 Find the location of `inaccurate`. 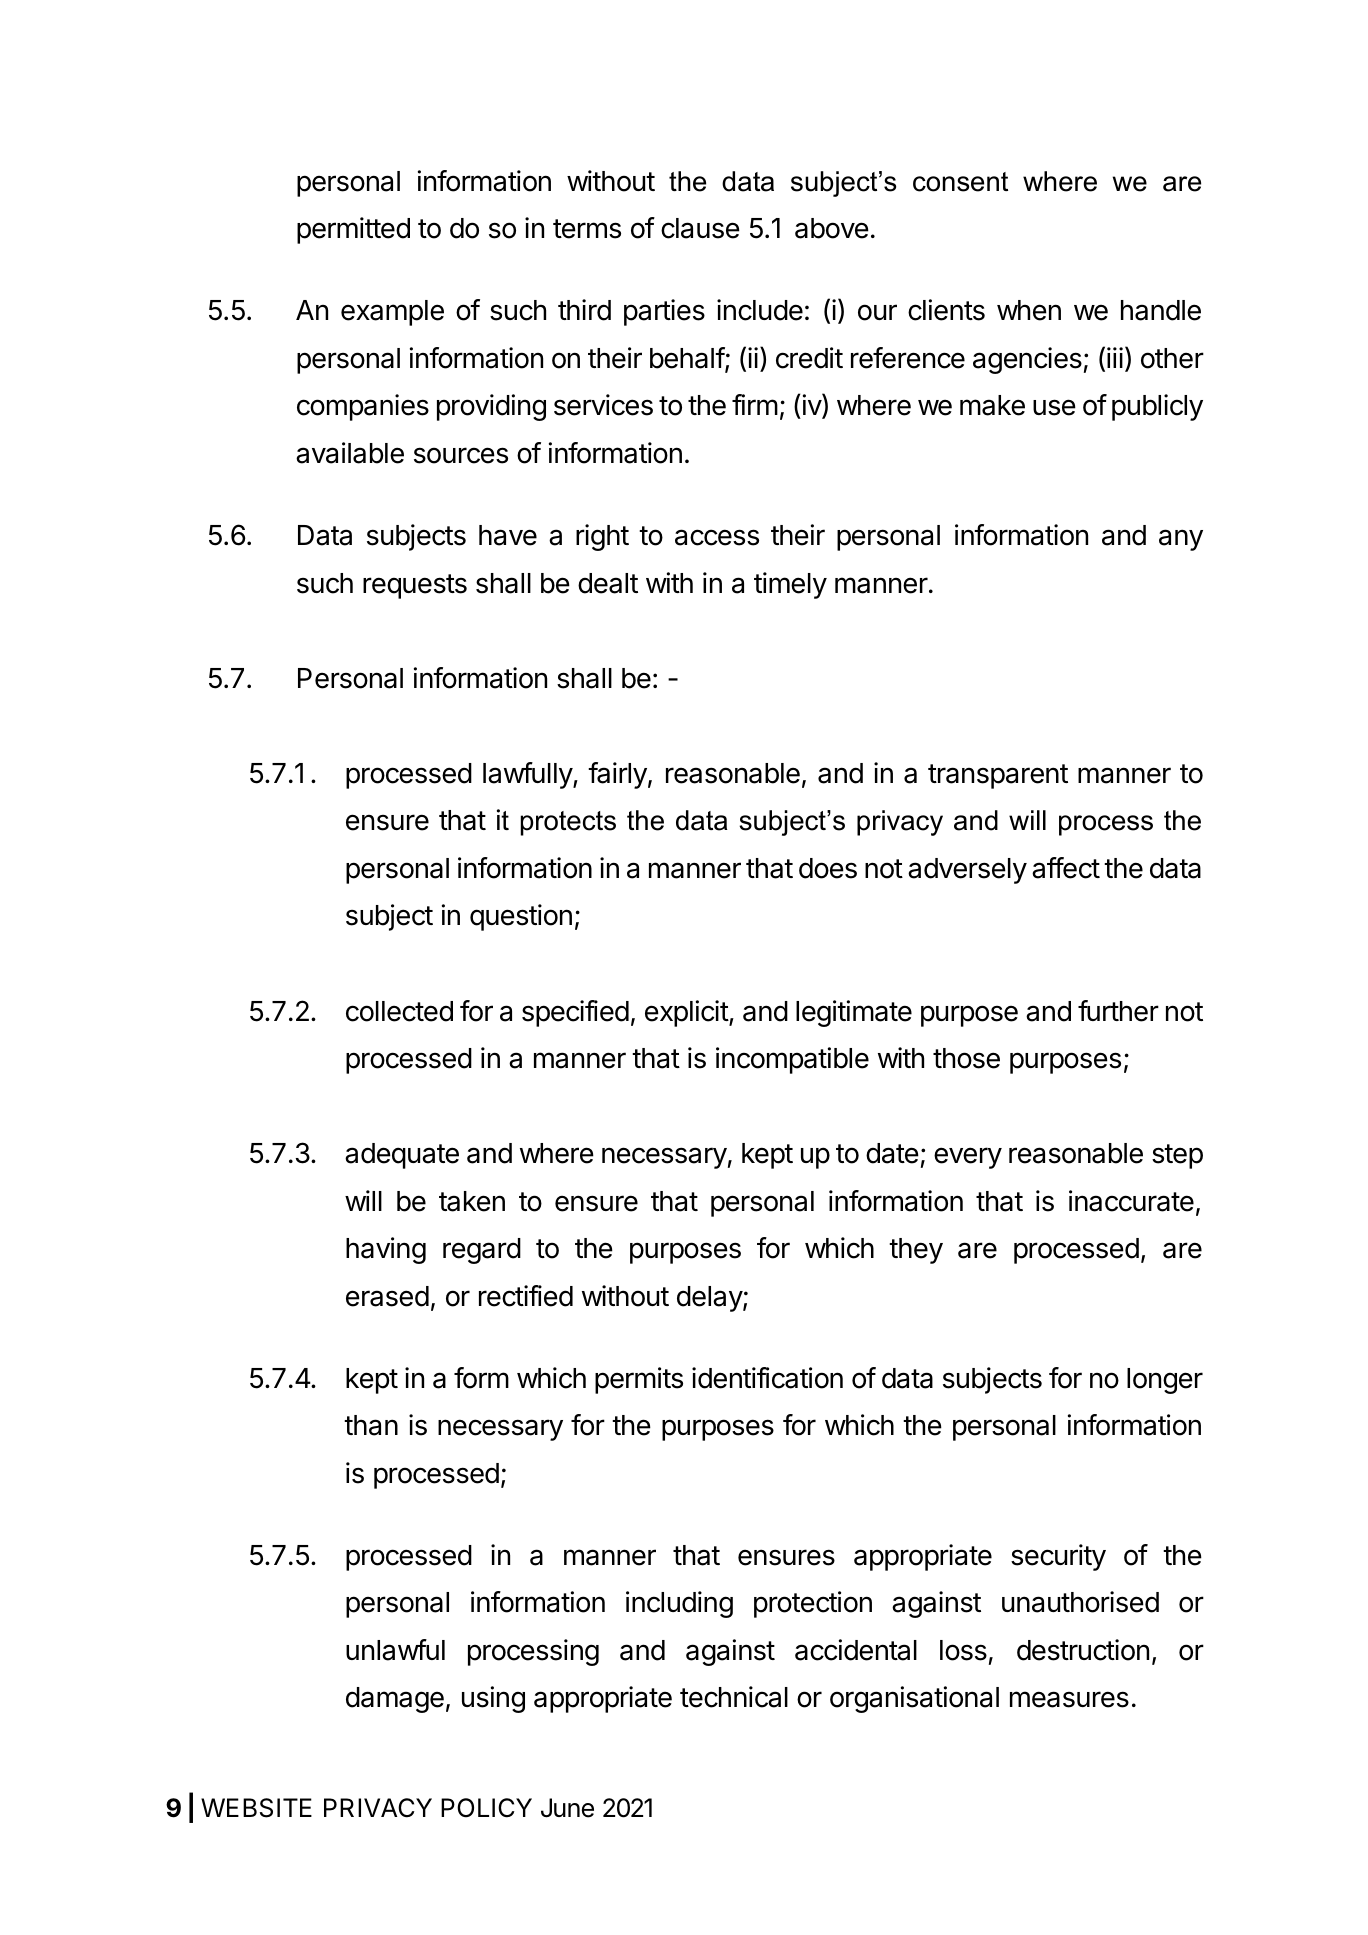

inaccurate is located at coordinates (1131, 1201).
